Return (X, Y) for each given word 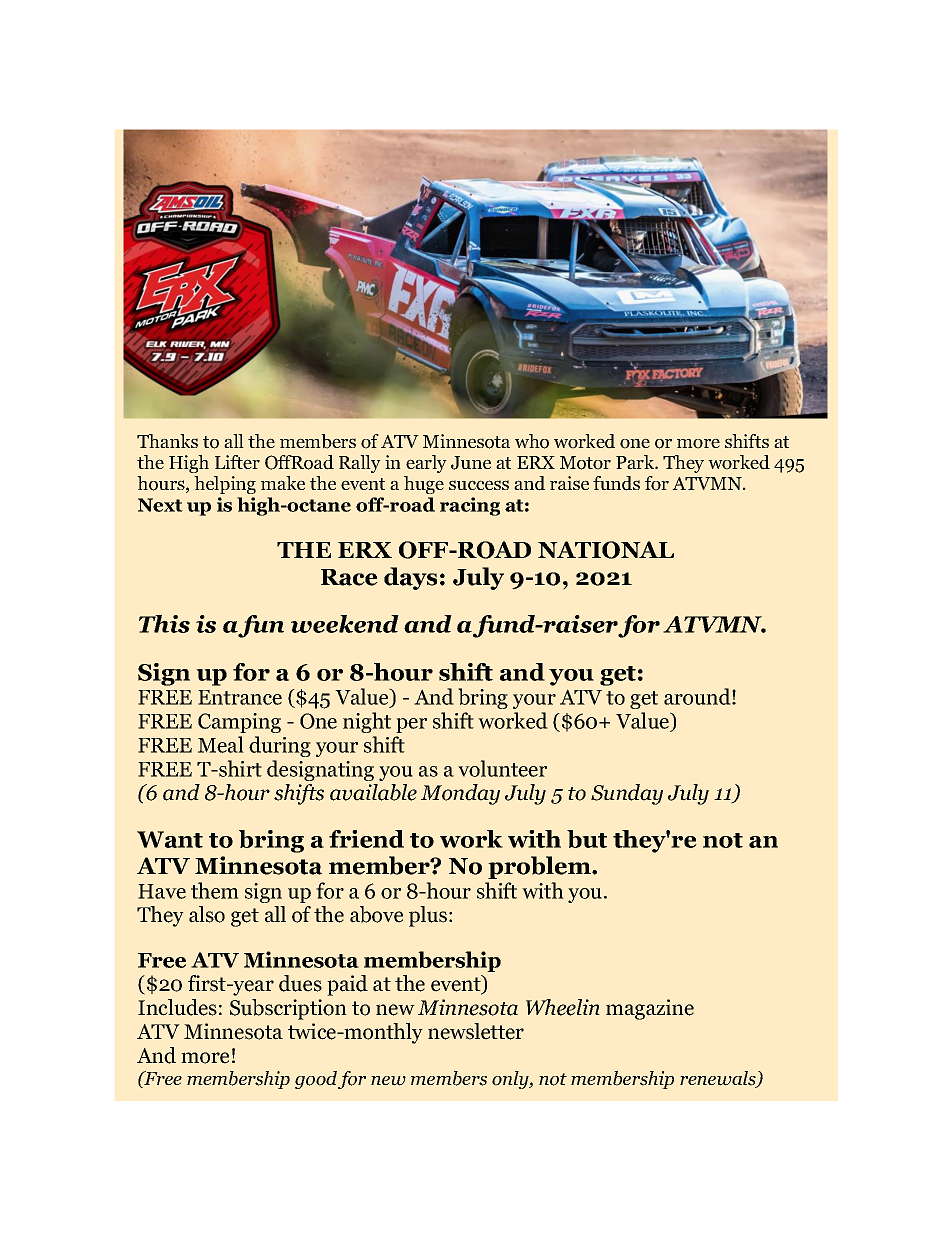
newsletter (476, 1031)
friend (366, 839)
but (587, 839)
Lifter (237, 462)
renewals (719, 1079)
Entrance (240, 697)
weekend (345, 624)
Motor (585, 463)
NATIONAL (606, 550)
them (215, 890)
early (426, 464)
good (316, 1080)
